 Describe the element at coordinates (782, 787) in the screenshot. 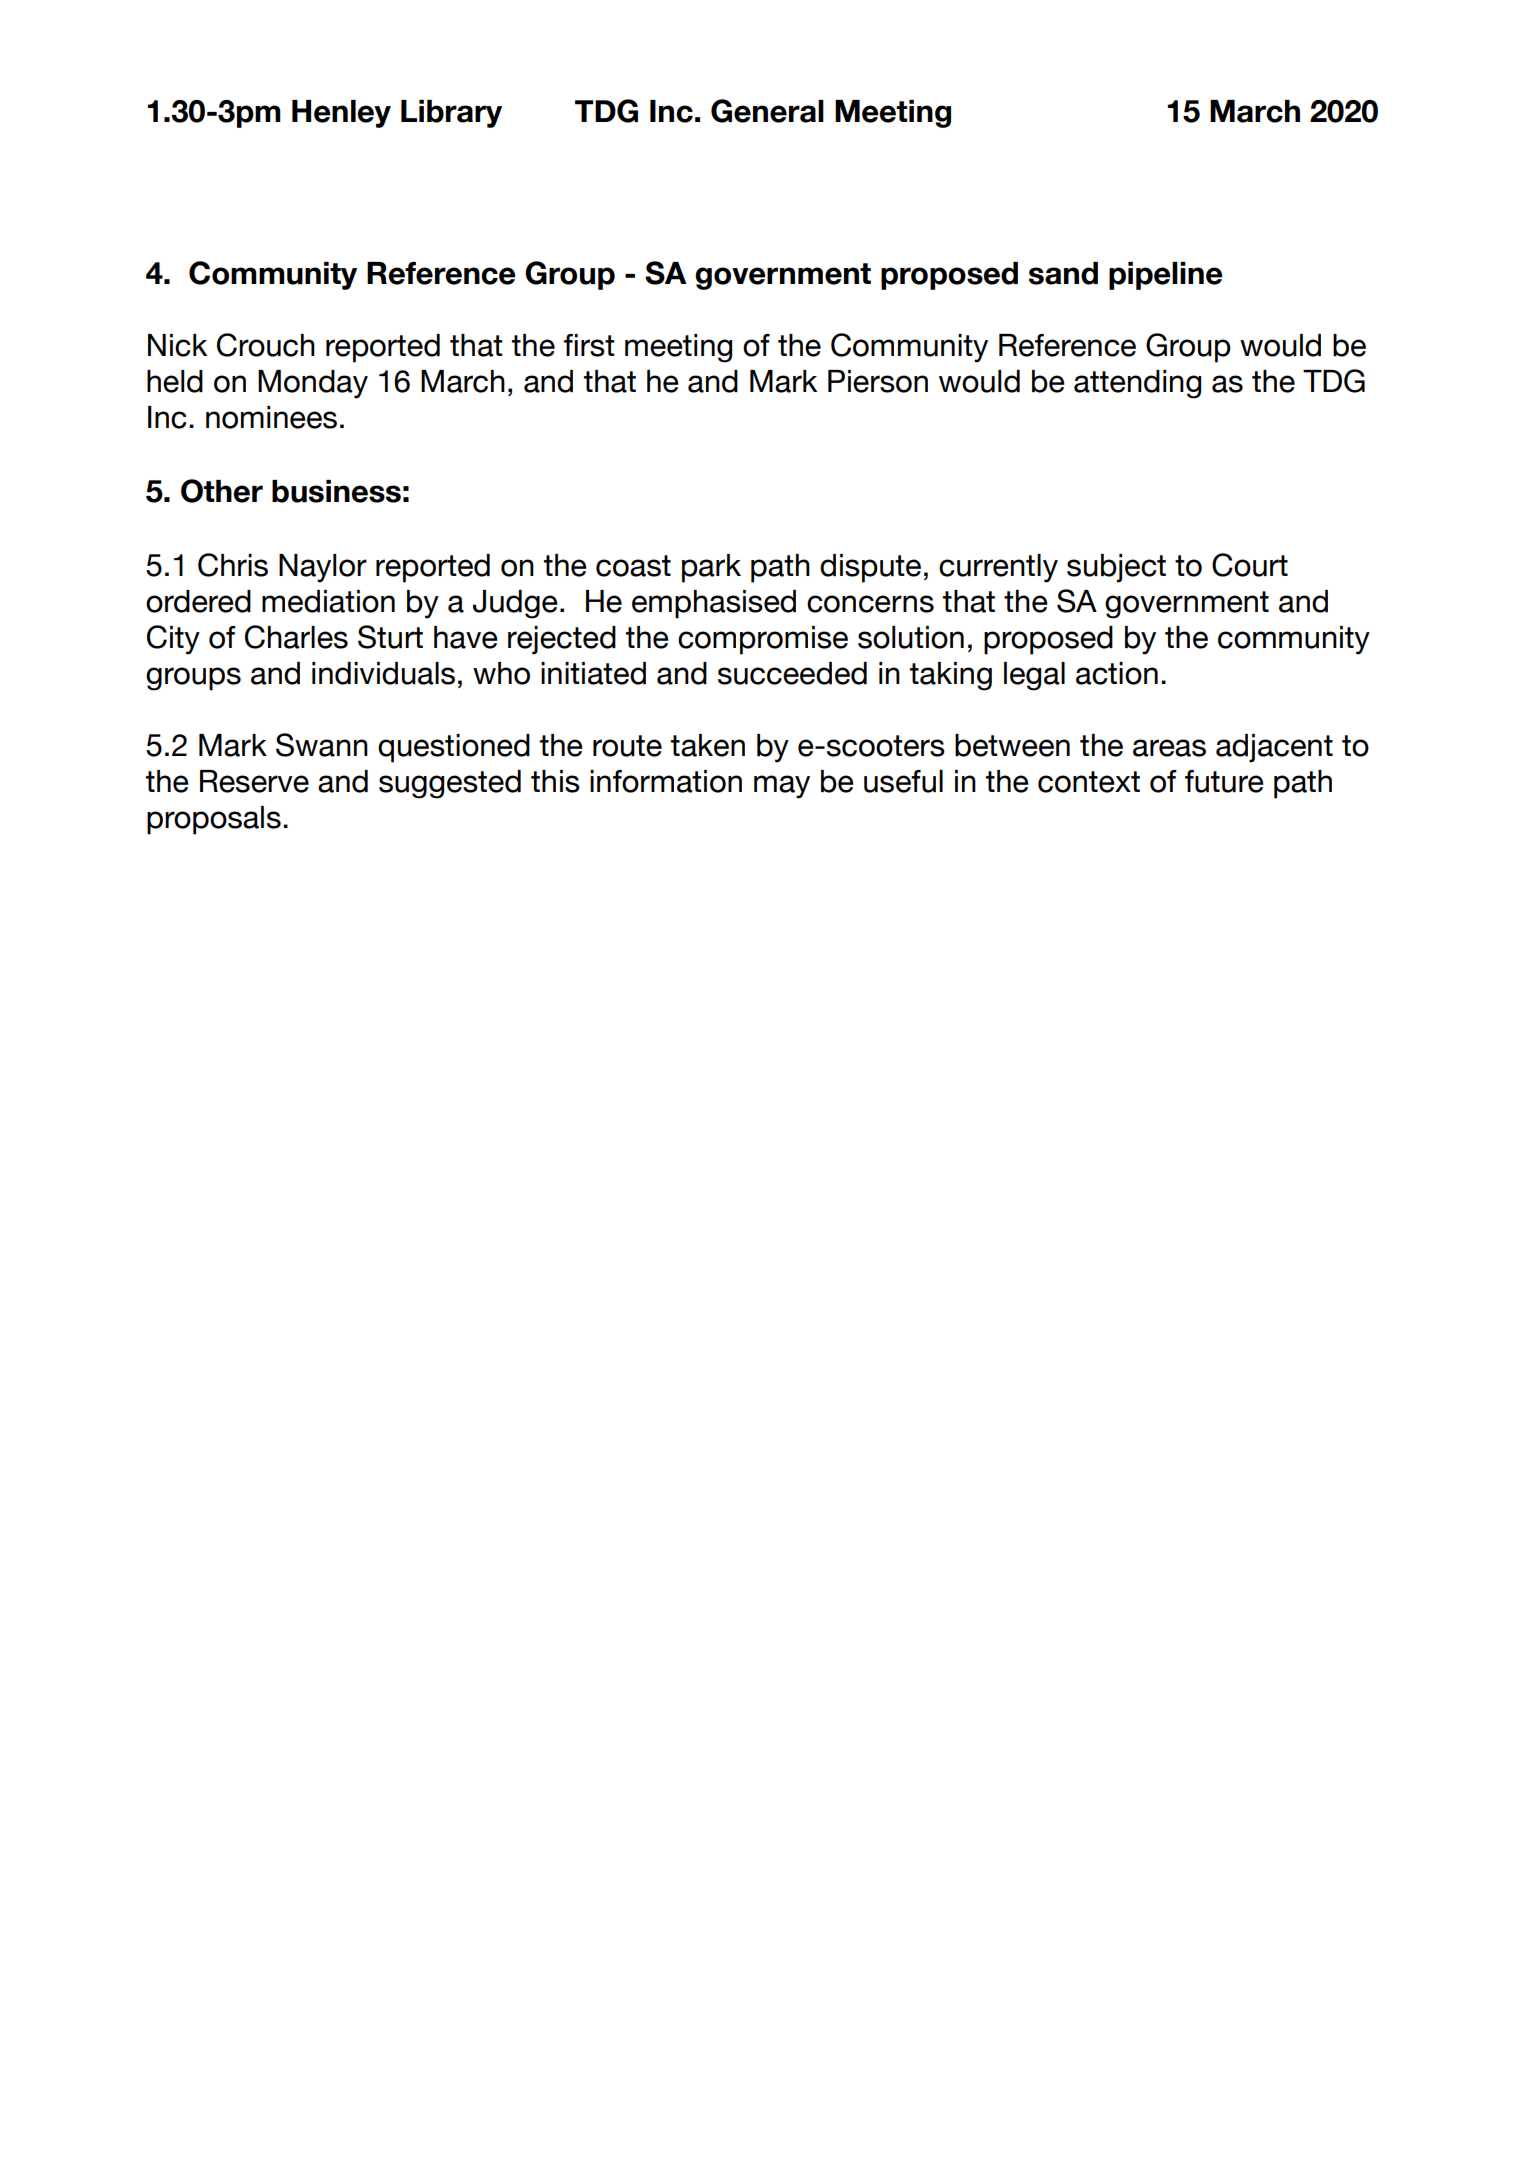

I see `may` at that location.
